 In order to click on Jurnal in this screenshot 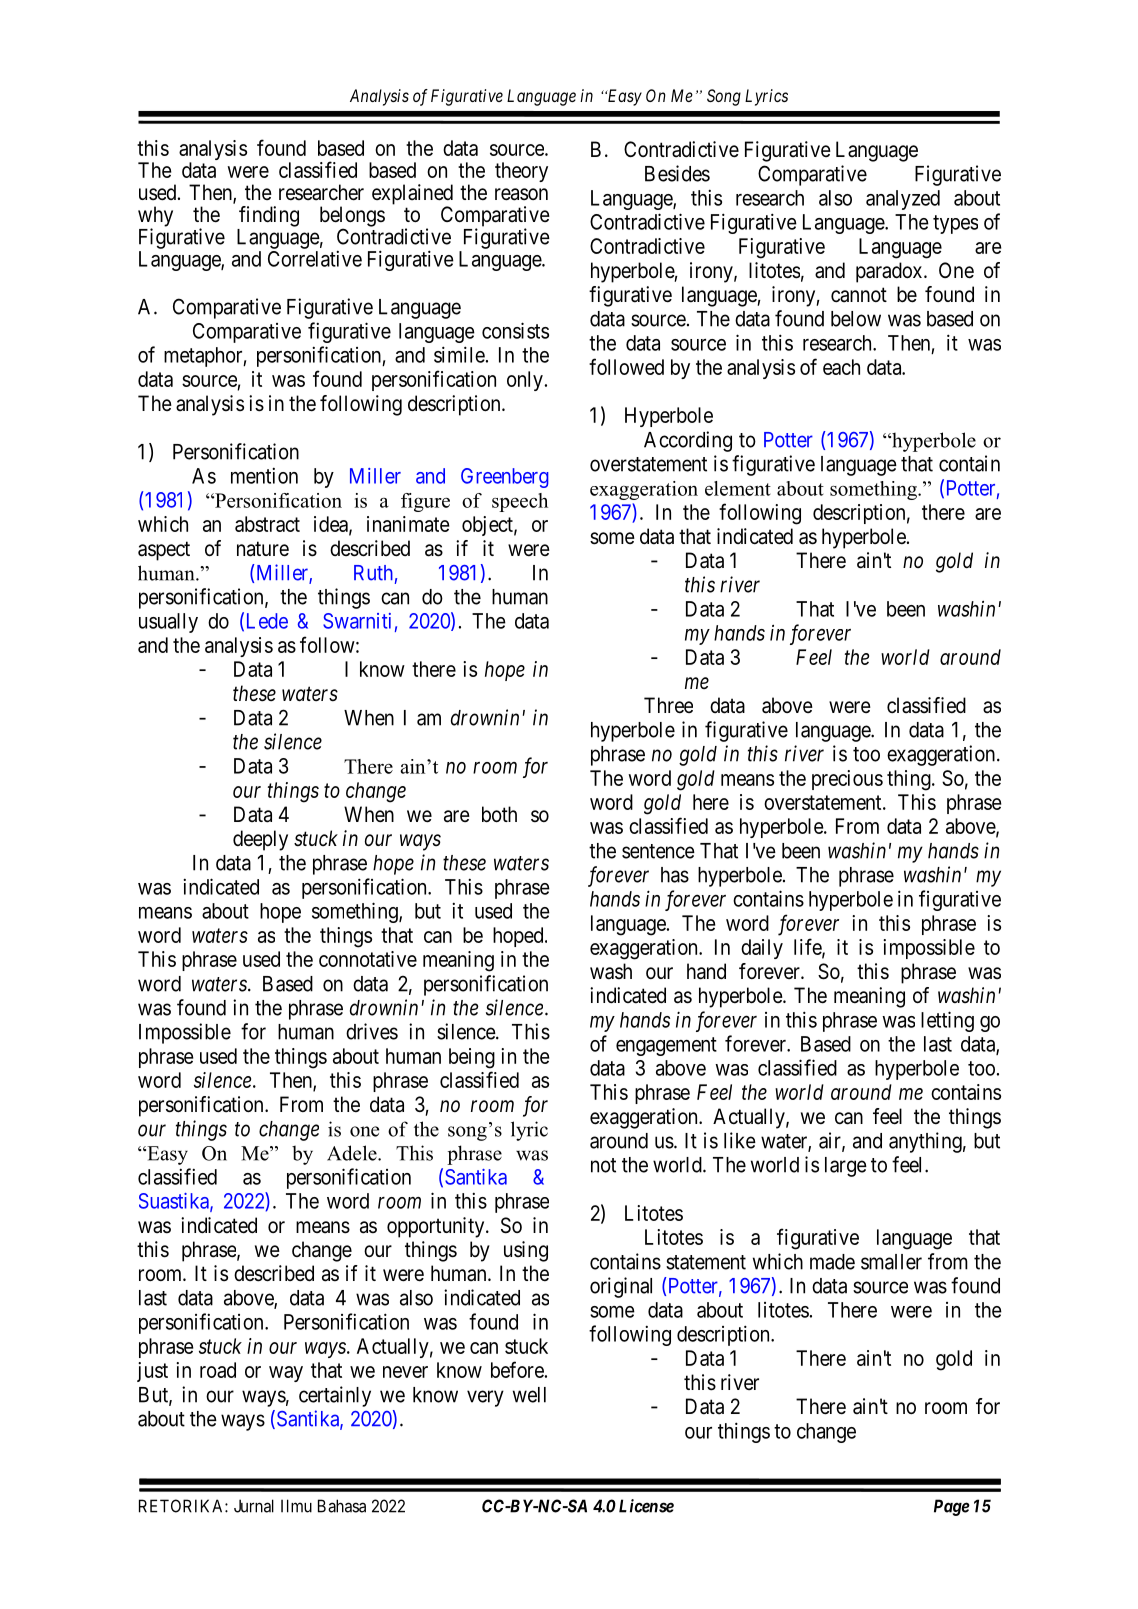, I will do `click(254, 1506)`.
